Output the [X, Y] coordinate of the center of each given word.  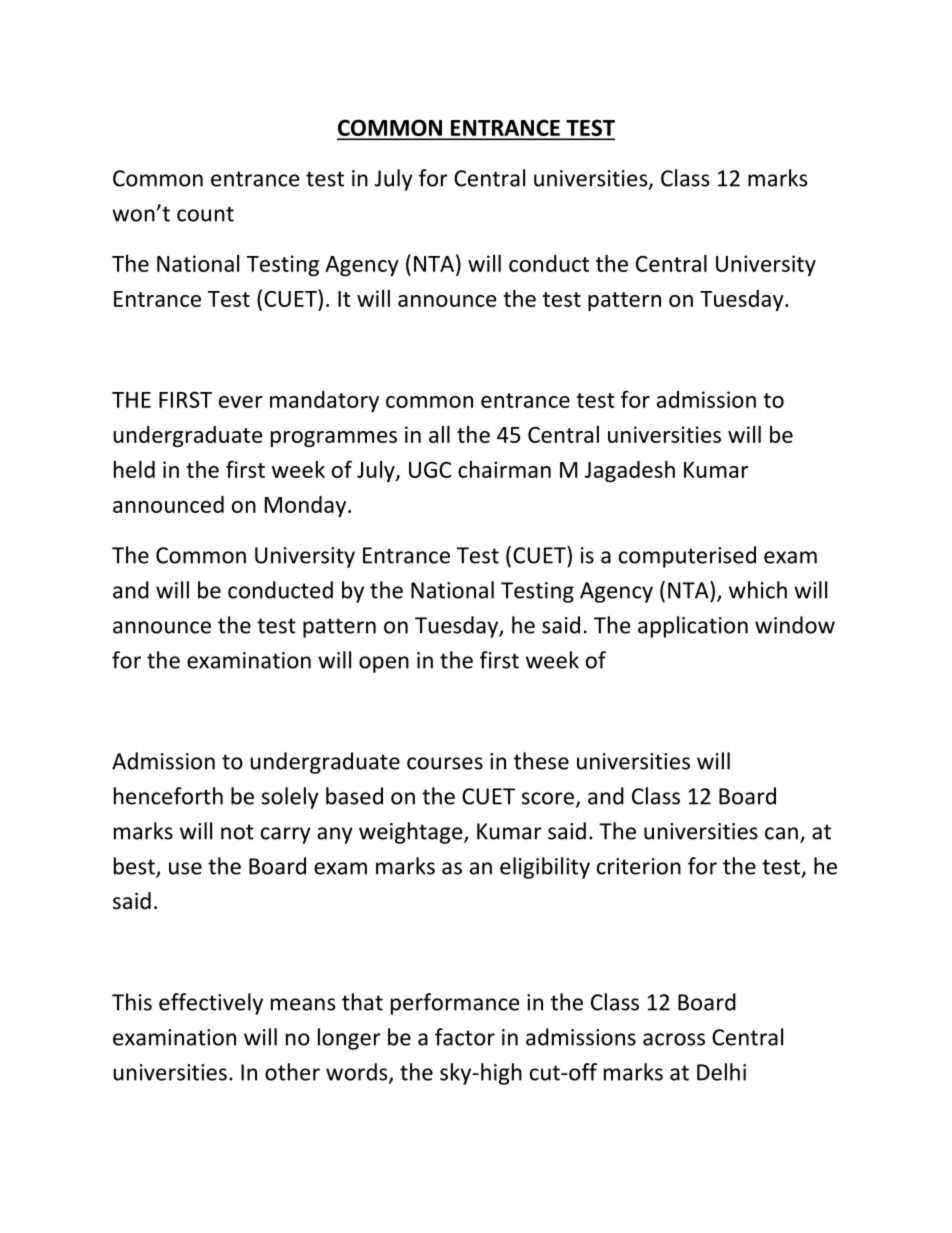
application [693, 627]
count [205, 214]
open [384, 664]
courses [445, 763]
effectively [211, 1004]
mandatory [324, 401]
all [439, 434]
